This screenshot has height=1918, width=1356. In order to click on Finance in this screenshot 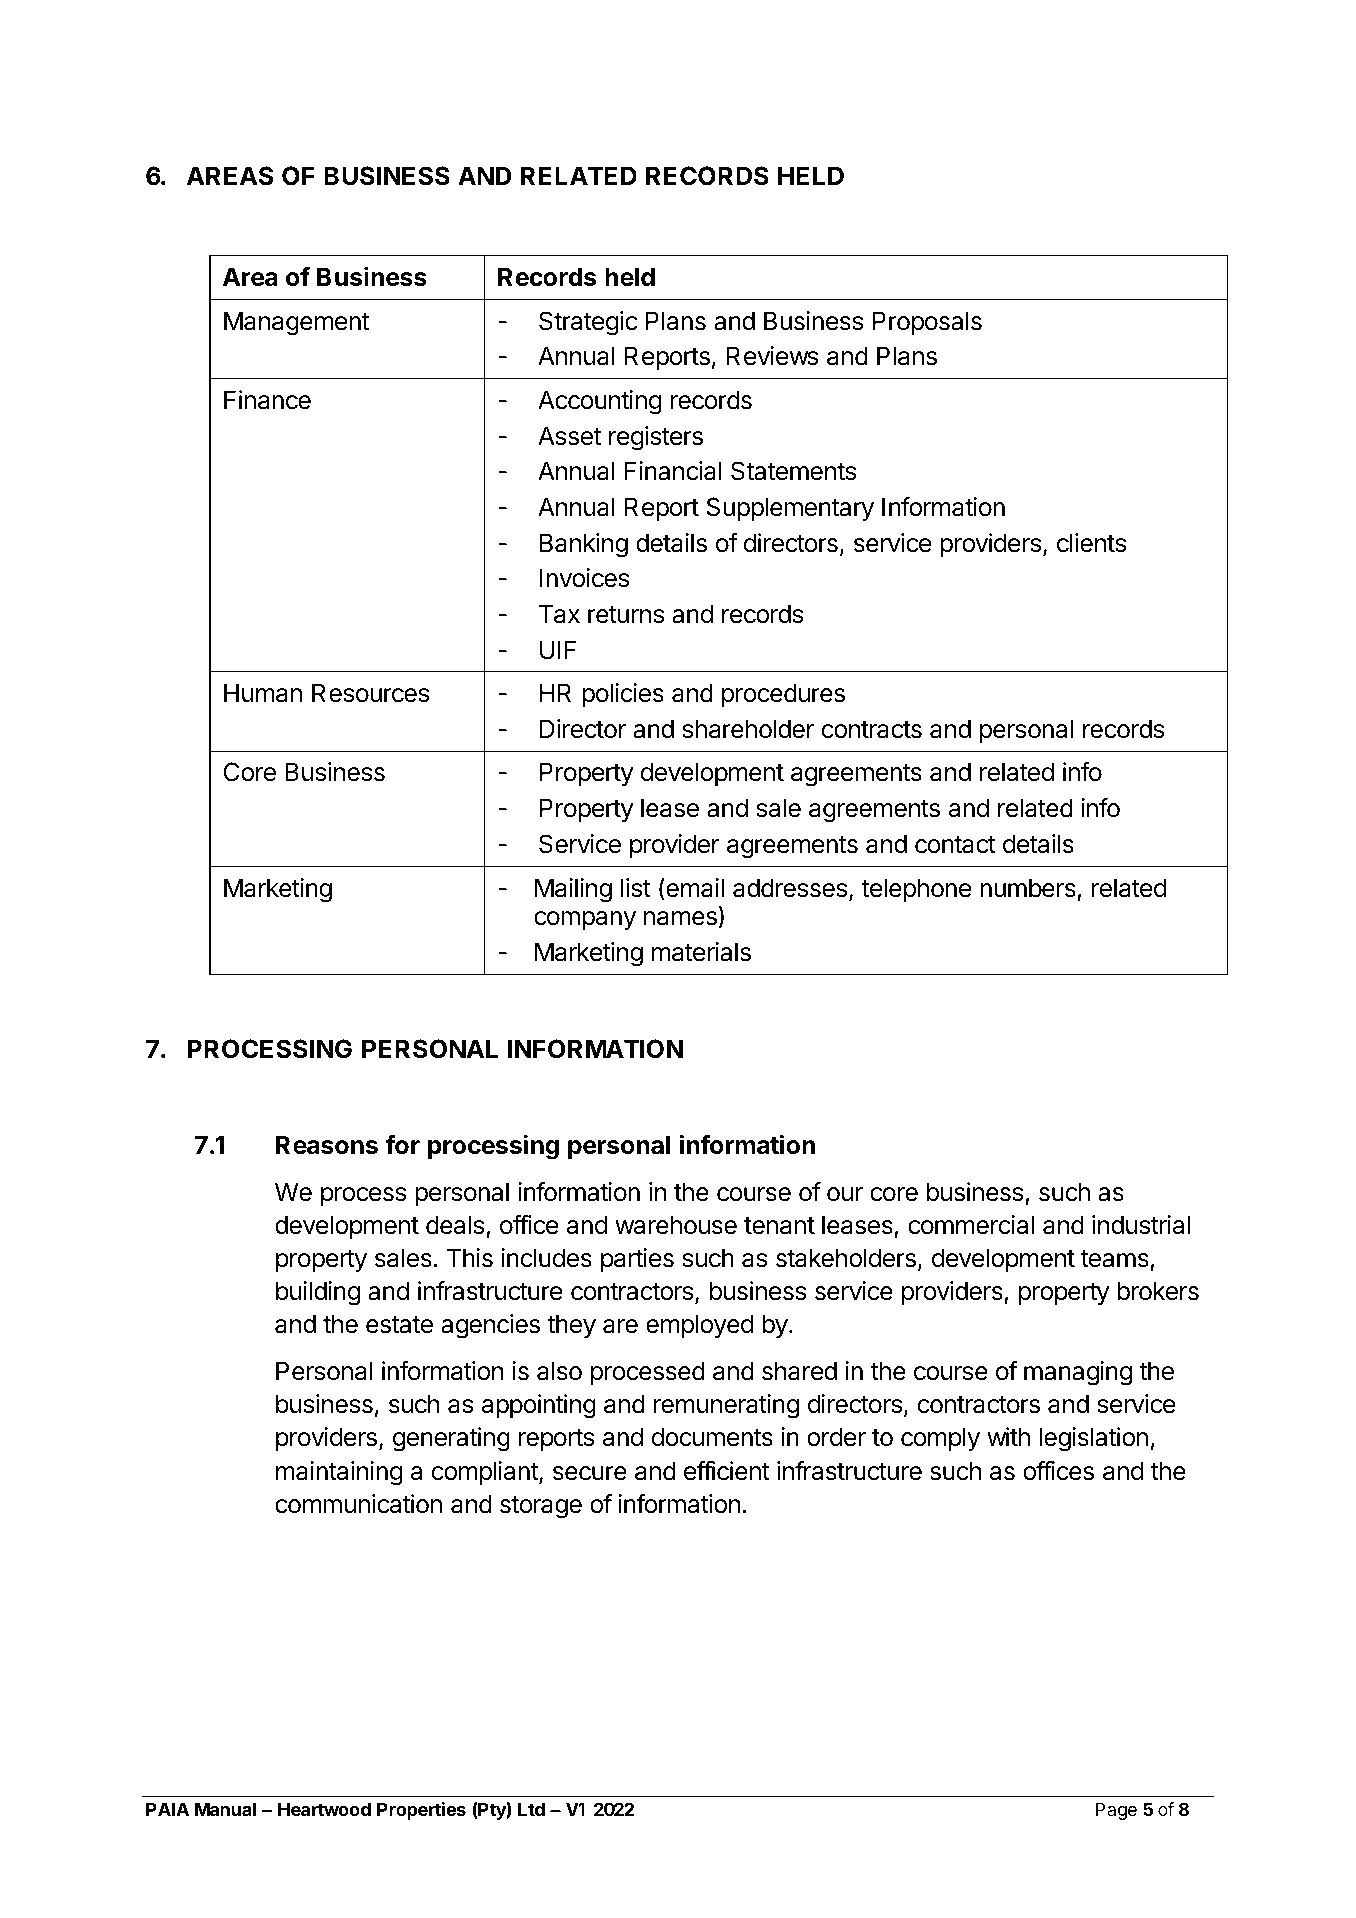, I will do `click(267, 400)`.
